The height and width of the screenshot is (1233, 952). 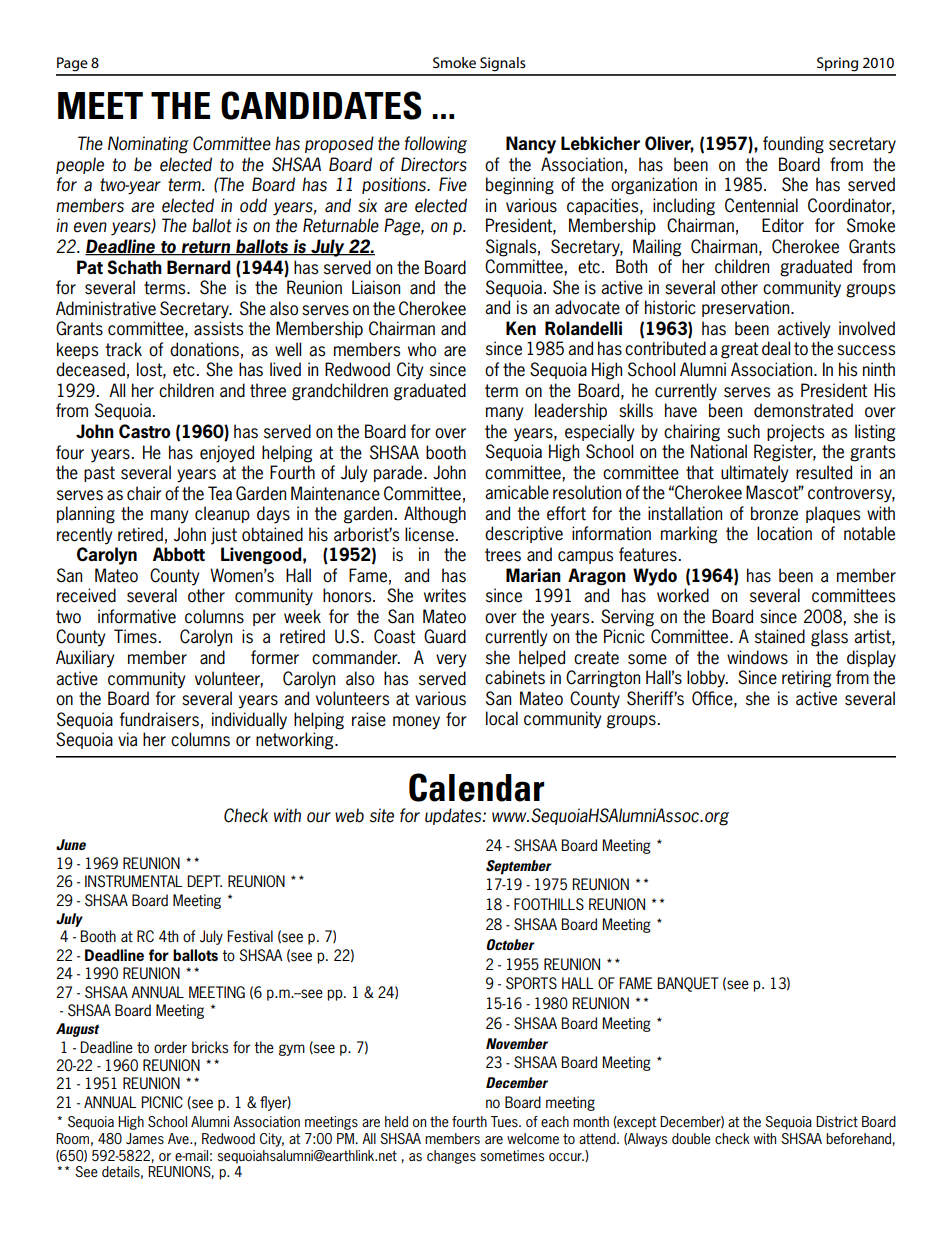 I want to click on Nominating, so click(x=148, y=145).
